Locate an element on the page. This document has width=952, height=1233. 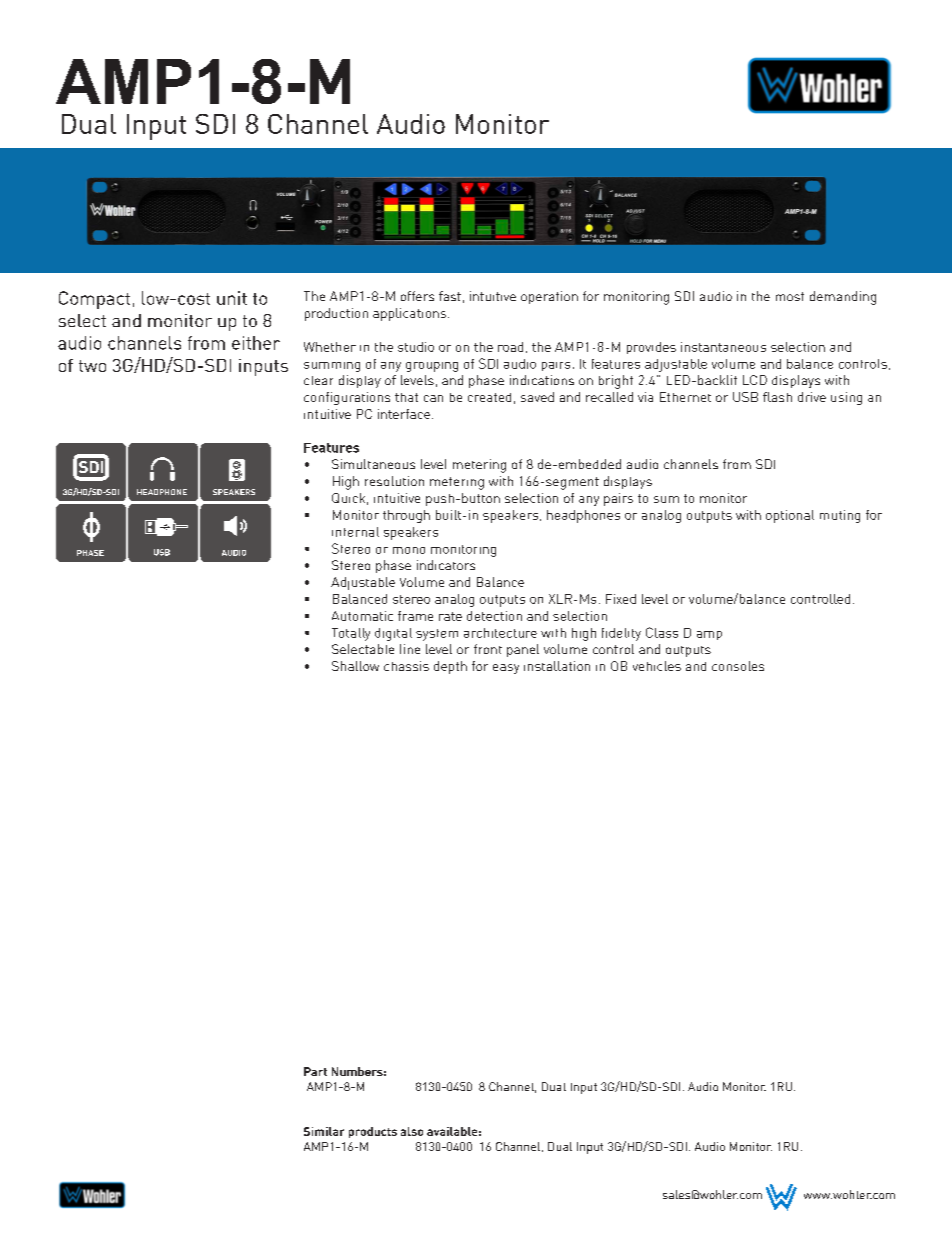
Totally is located at coordinates (351, 634).
